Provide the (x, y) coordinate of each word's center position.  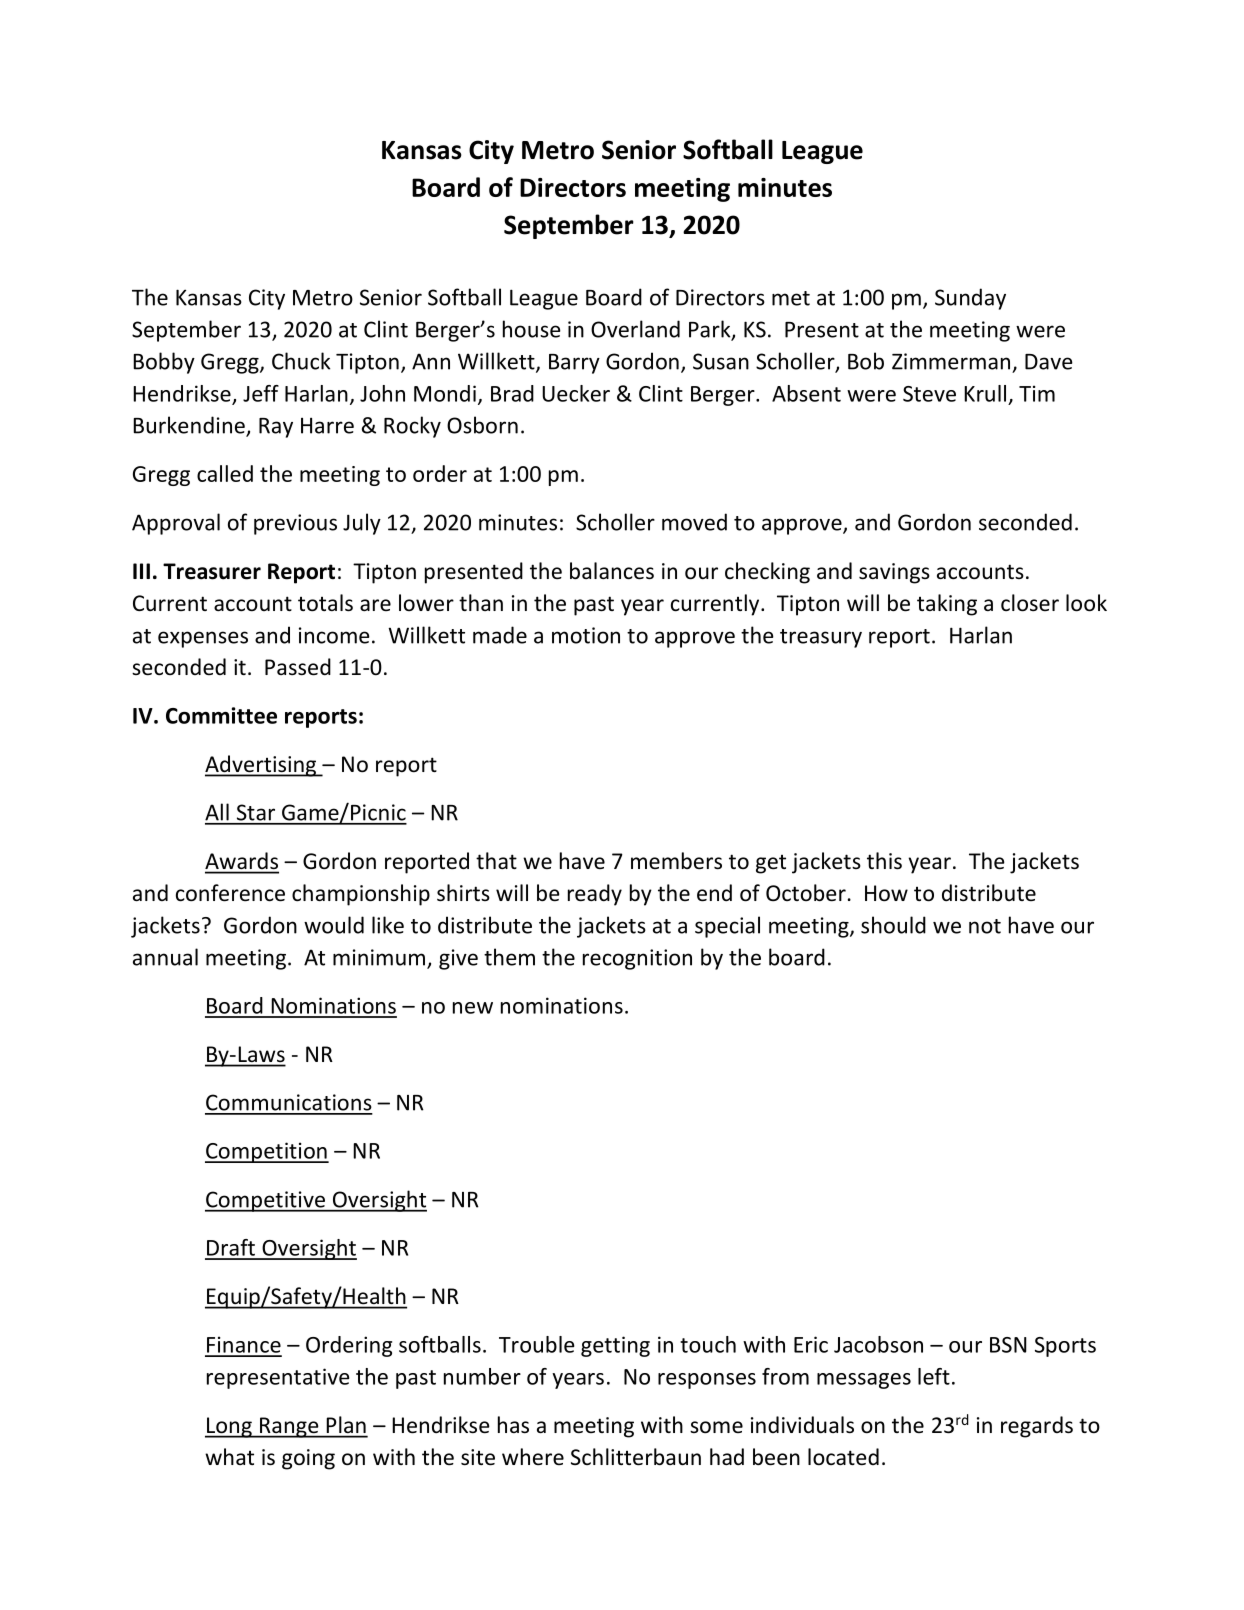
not (985, 926)
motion (586, 635)
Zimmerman (951, 361)
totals (325, 603)
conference (230, 893)
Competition (267, 1152)
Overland (635, 329)
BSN (1008, 1345)
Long (229, 1427)
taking (947, 605)
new (473, 1008)
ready (595, 895)
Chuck (301, 361)
